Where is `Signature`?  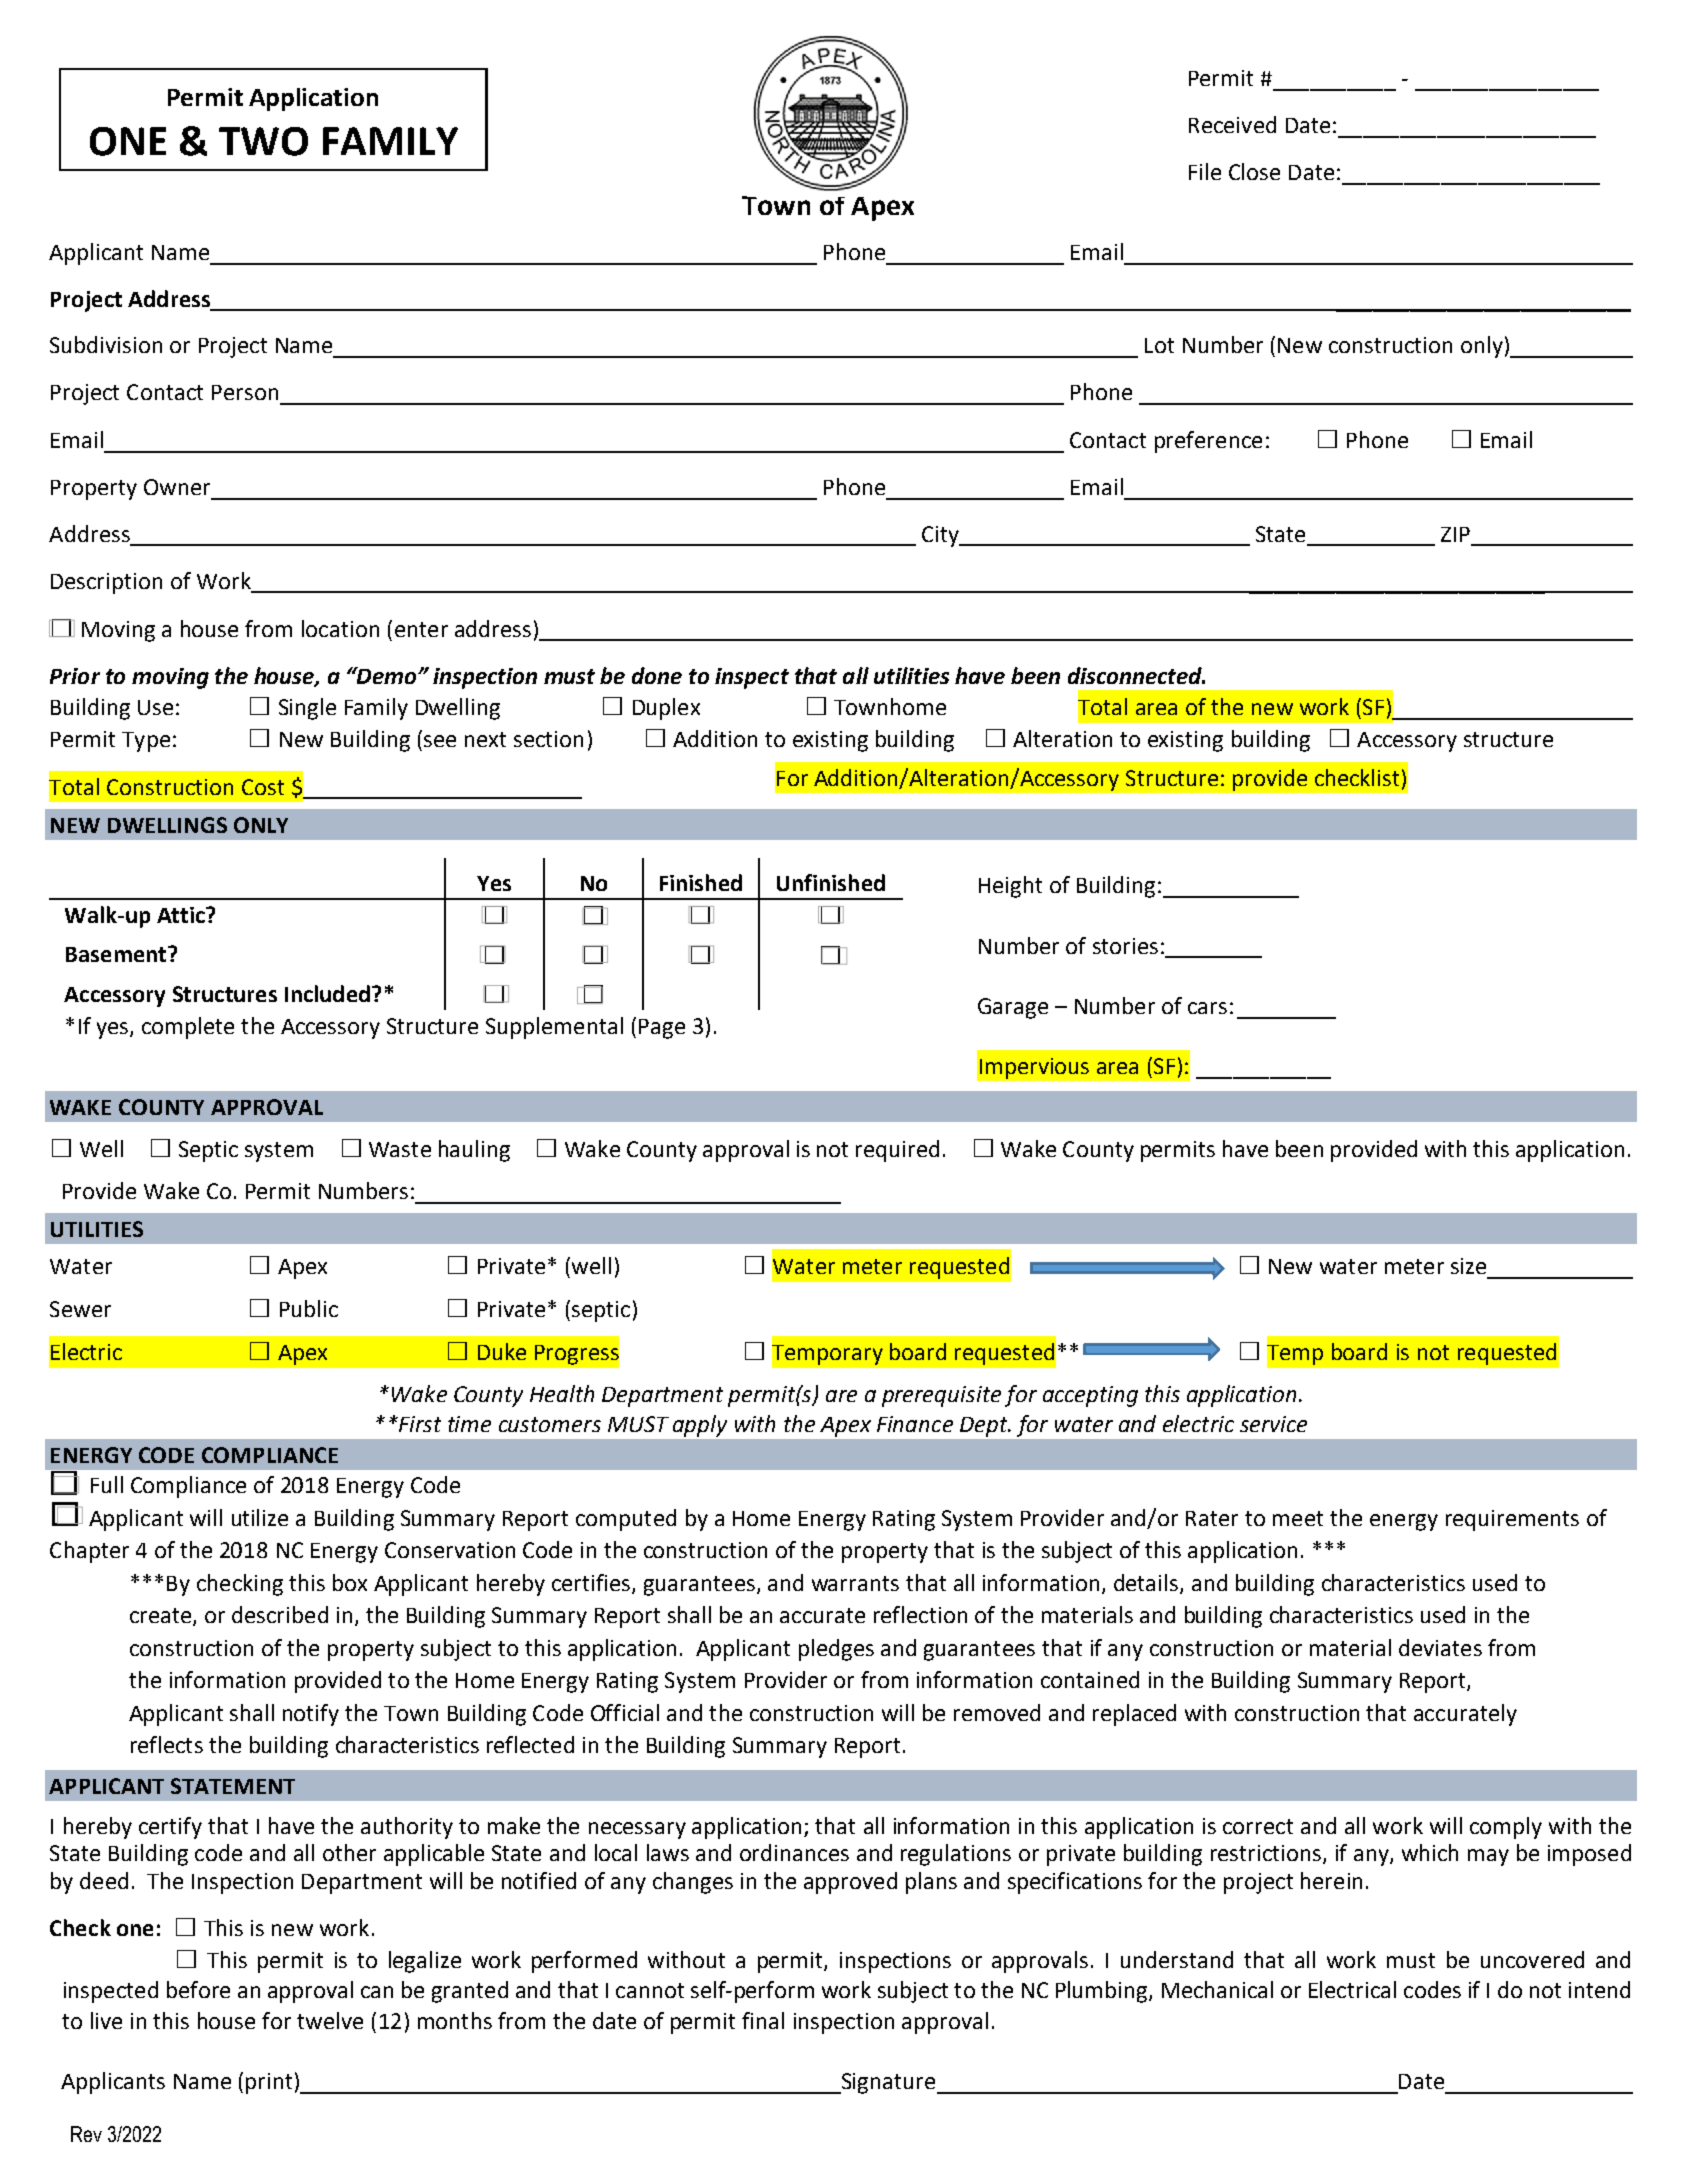 Signature is located at coordinates (888, 2083).
